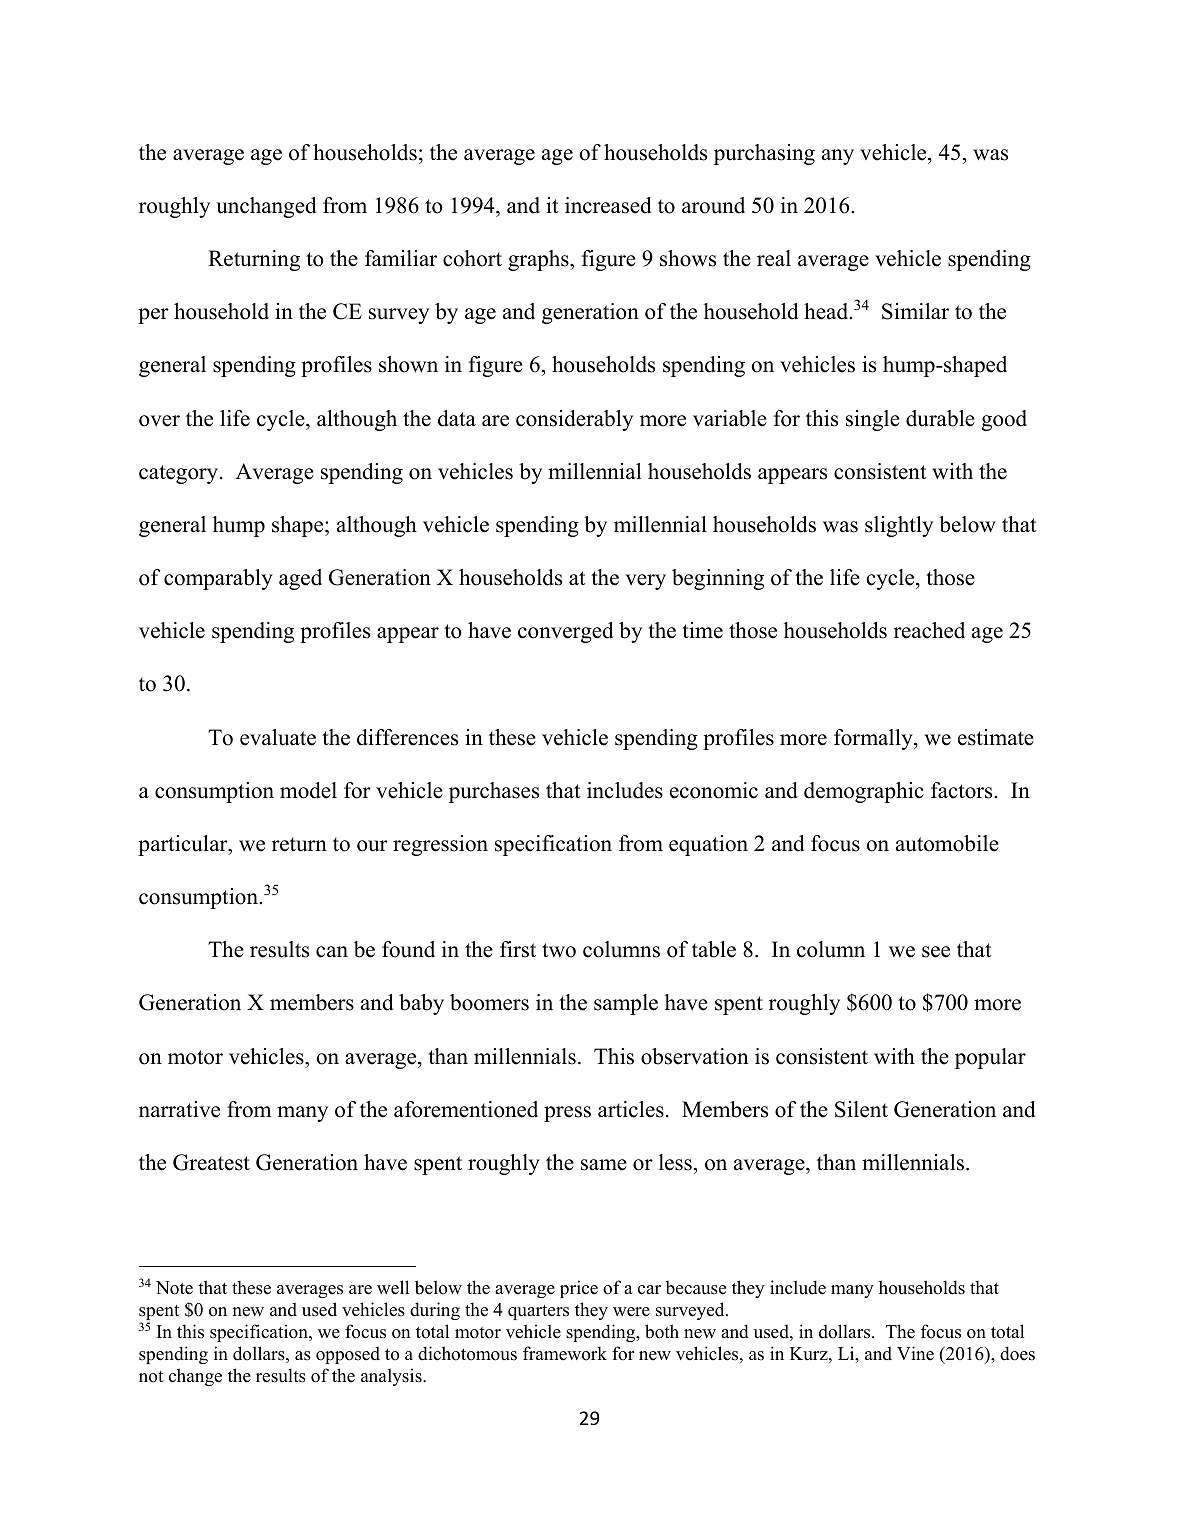 The width and height of the document is (1179, 1526). What do you see at coordinates (348, 1355) in the document?
I see `opposed` at bounding box center [348, 1355].
